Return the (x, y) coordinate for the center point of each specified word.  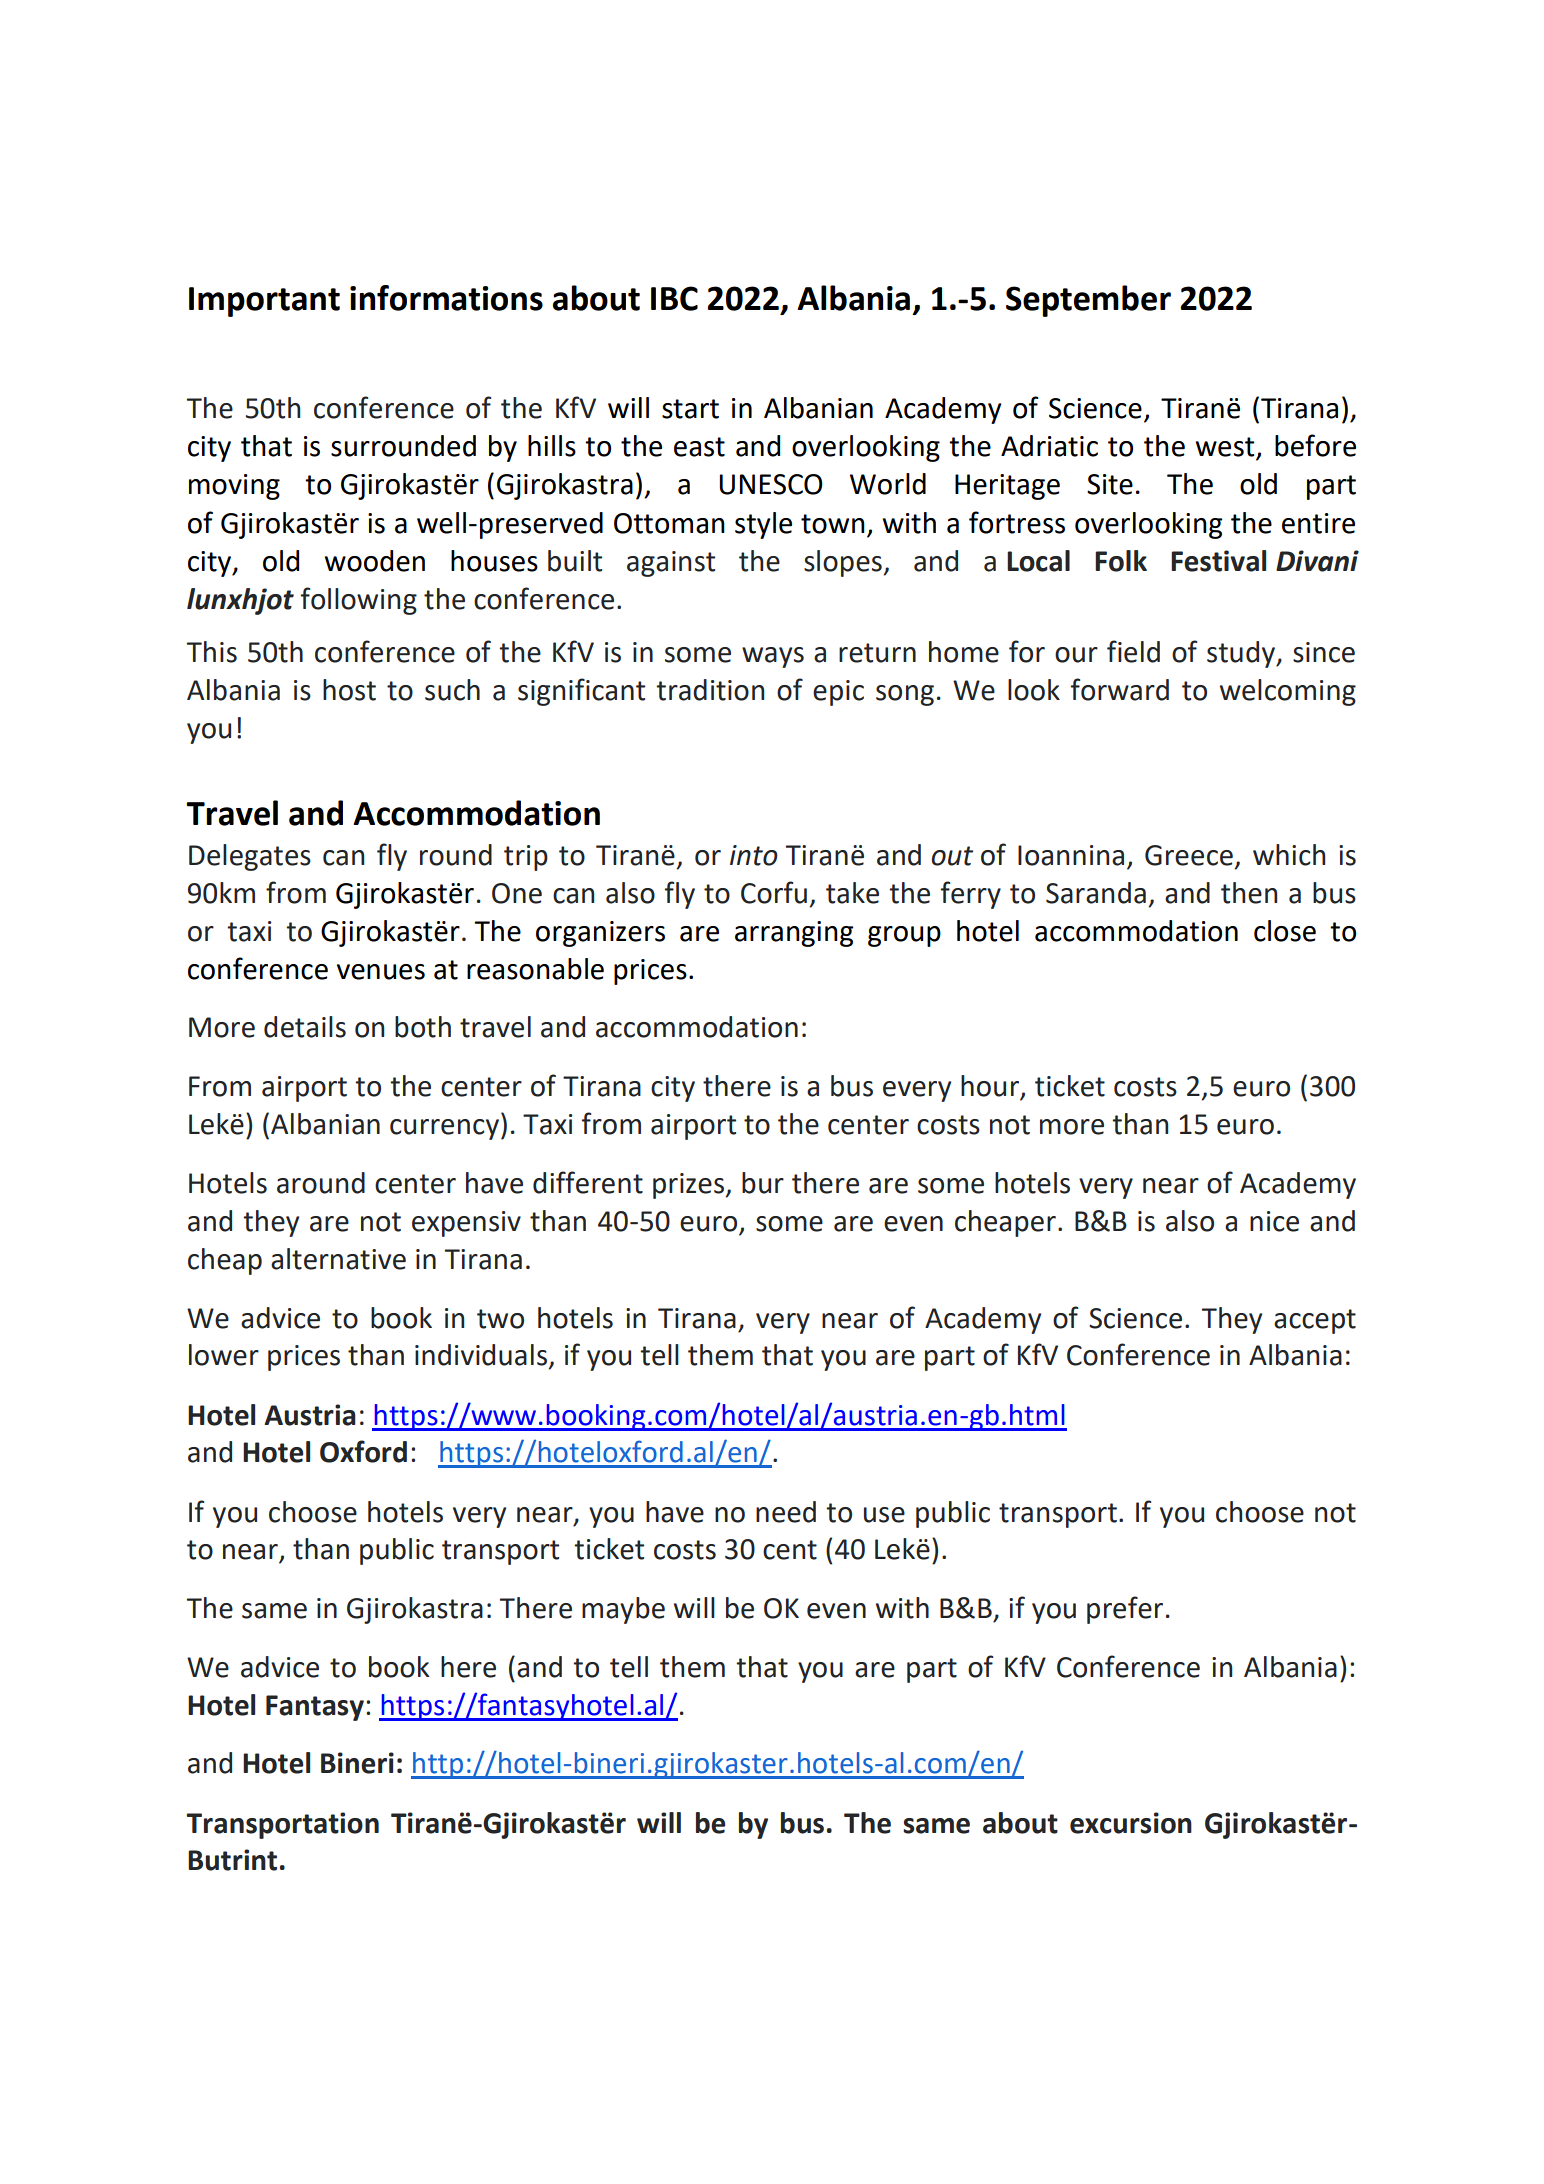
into (754, 855)
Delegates (250, 857)
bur (763, 1183)
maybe (623, 1610)
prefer (1125, 1610)
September (1088, 301)
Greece (1189, 855)
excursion (1131, 1823)
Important (264, 302)
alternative (338, 1259)
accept (1315, 1321)
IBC (674, 298)
